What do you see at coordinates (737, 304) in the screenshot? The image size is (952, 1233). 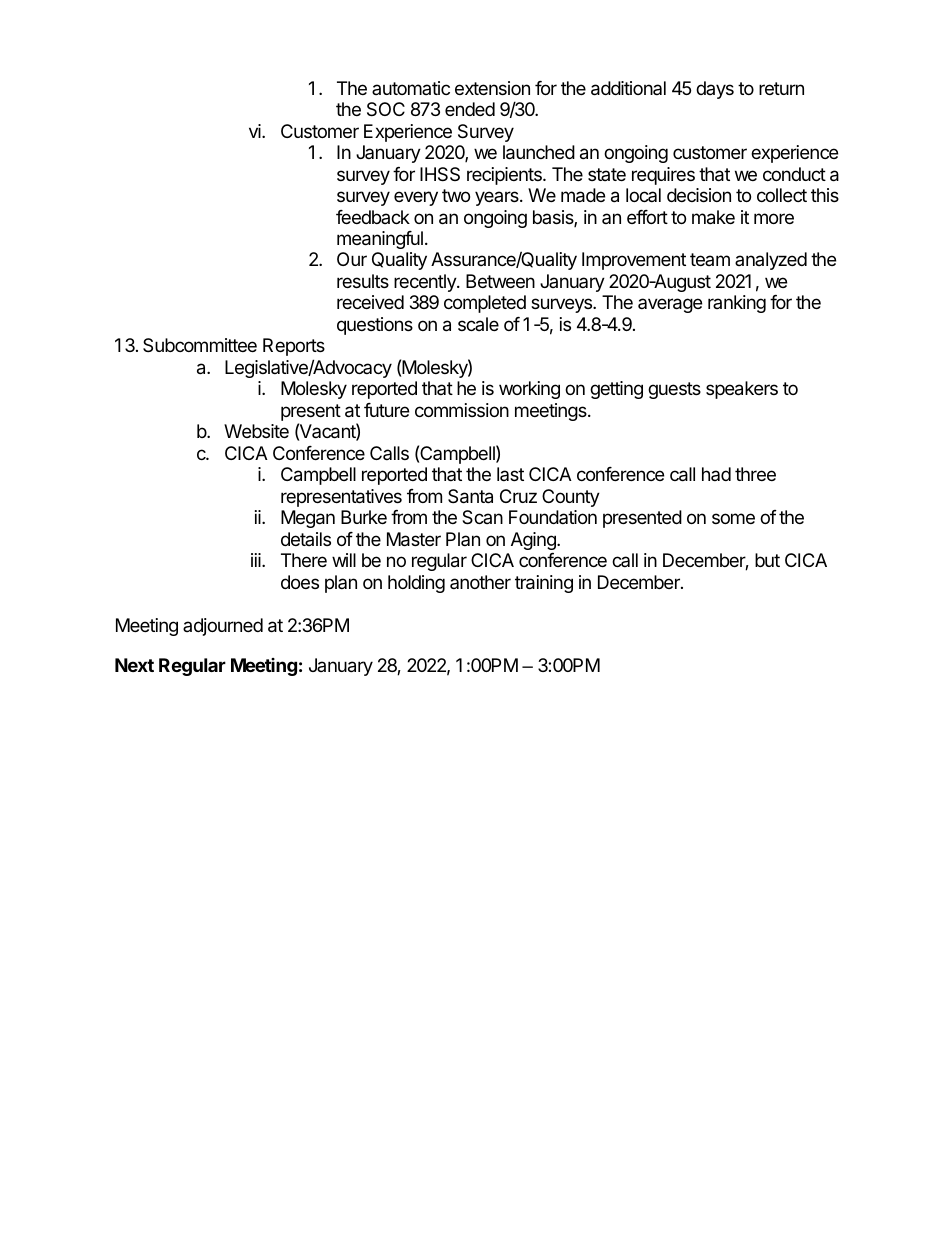 I see `ranking` at bounding box center [737, 304].
